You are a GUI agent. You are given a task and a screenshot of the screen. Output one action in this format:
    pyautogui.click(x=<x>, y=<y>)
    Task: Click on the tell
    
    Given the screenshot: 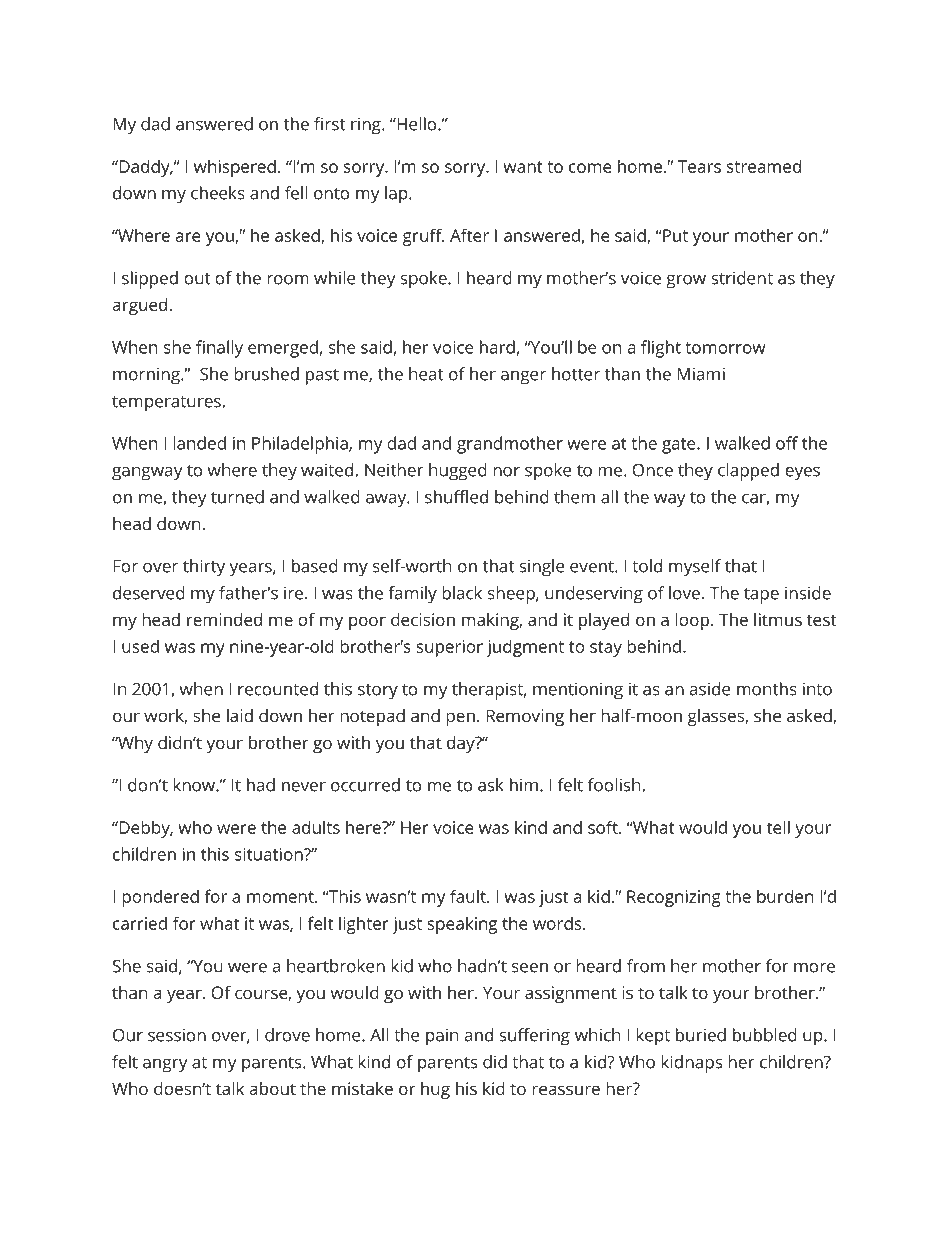 What is the action you would take?
    pyautogui.click(x=778, y=827)
